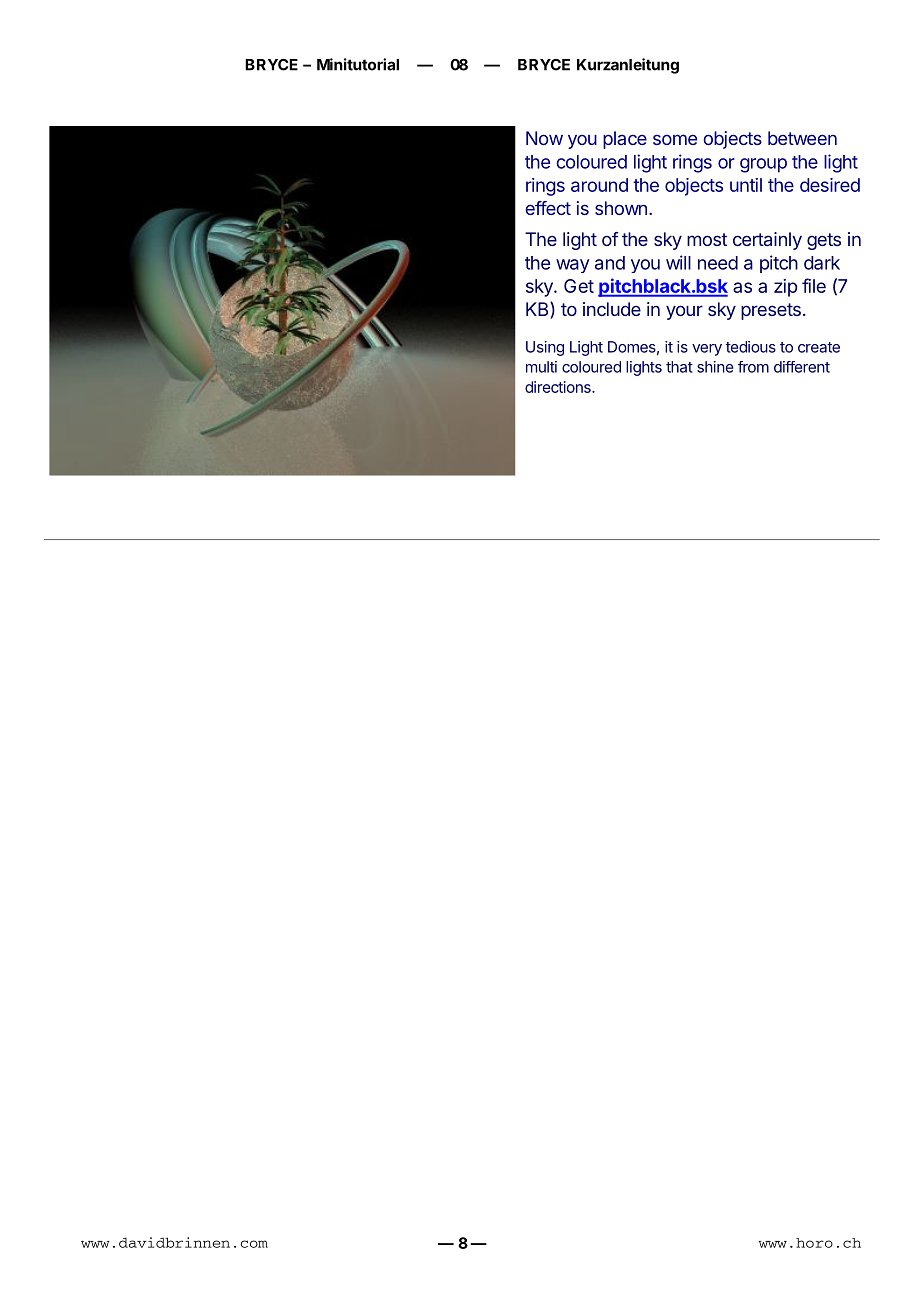 Image resolution: width=924 pixels, height=1308 pixels. Describe the element at coordinates (548, 208) in the page. I see `effect` at that location.
